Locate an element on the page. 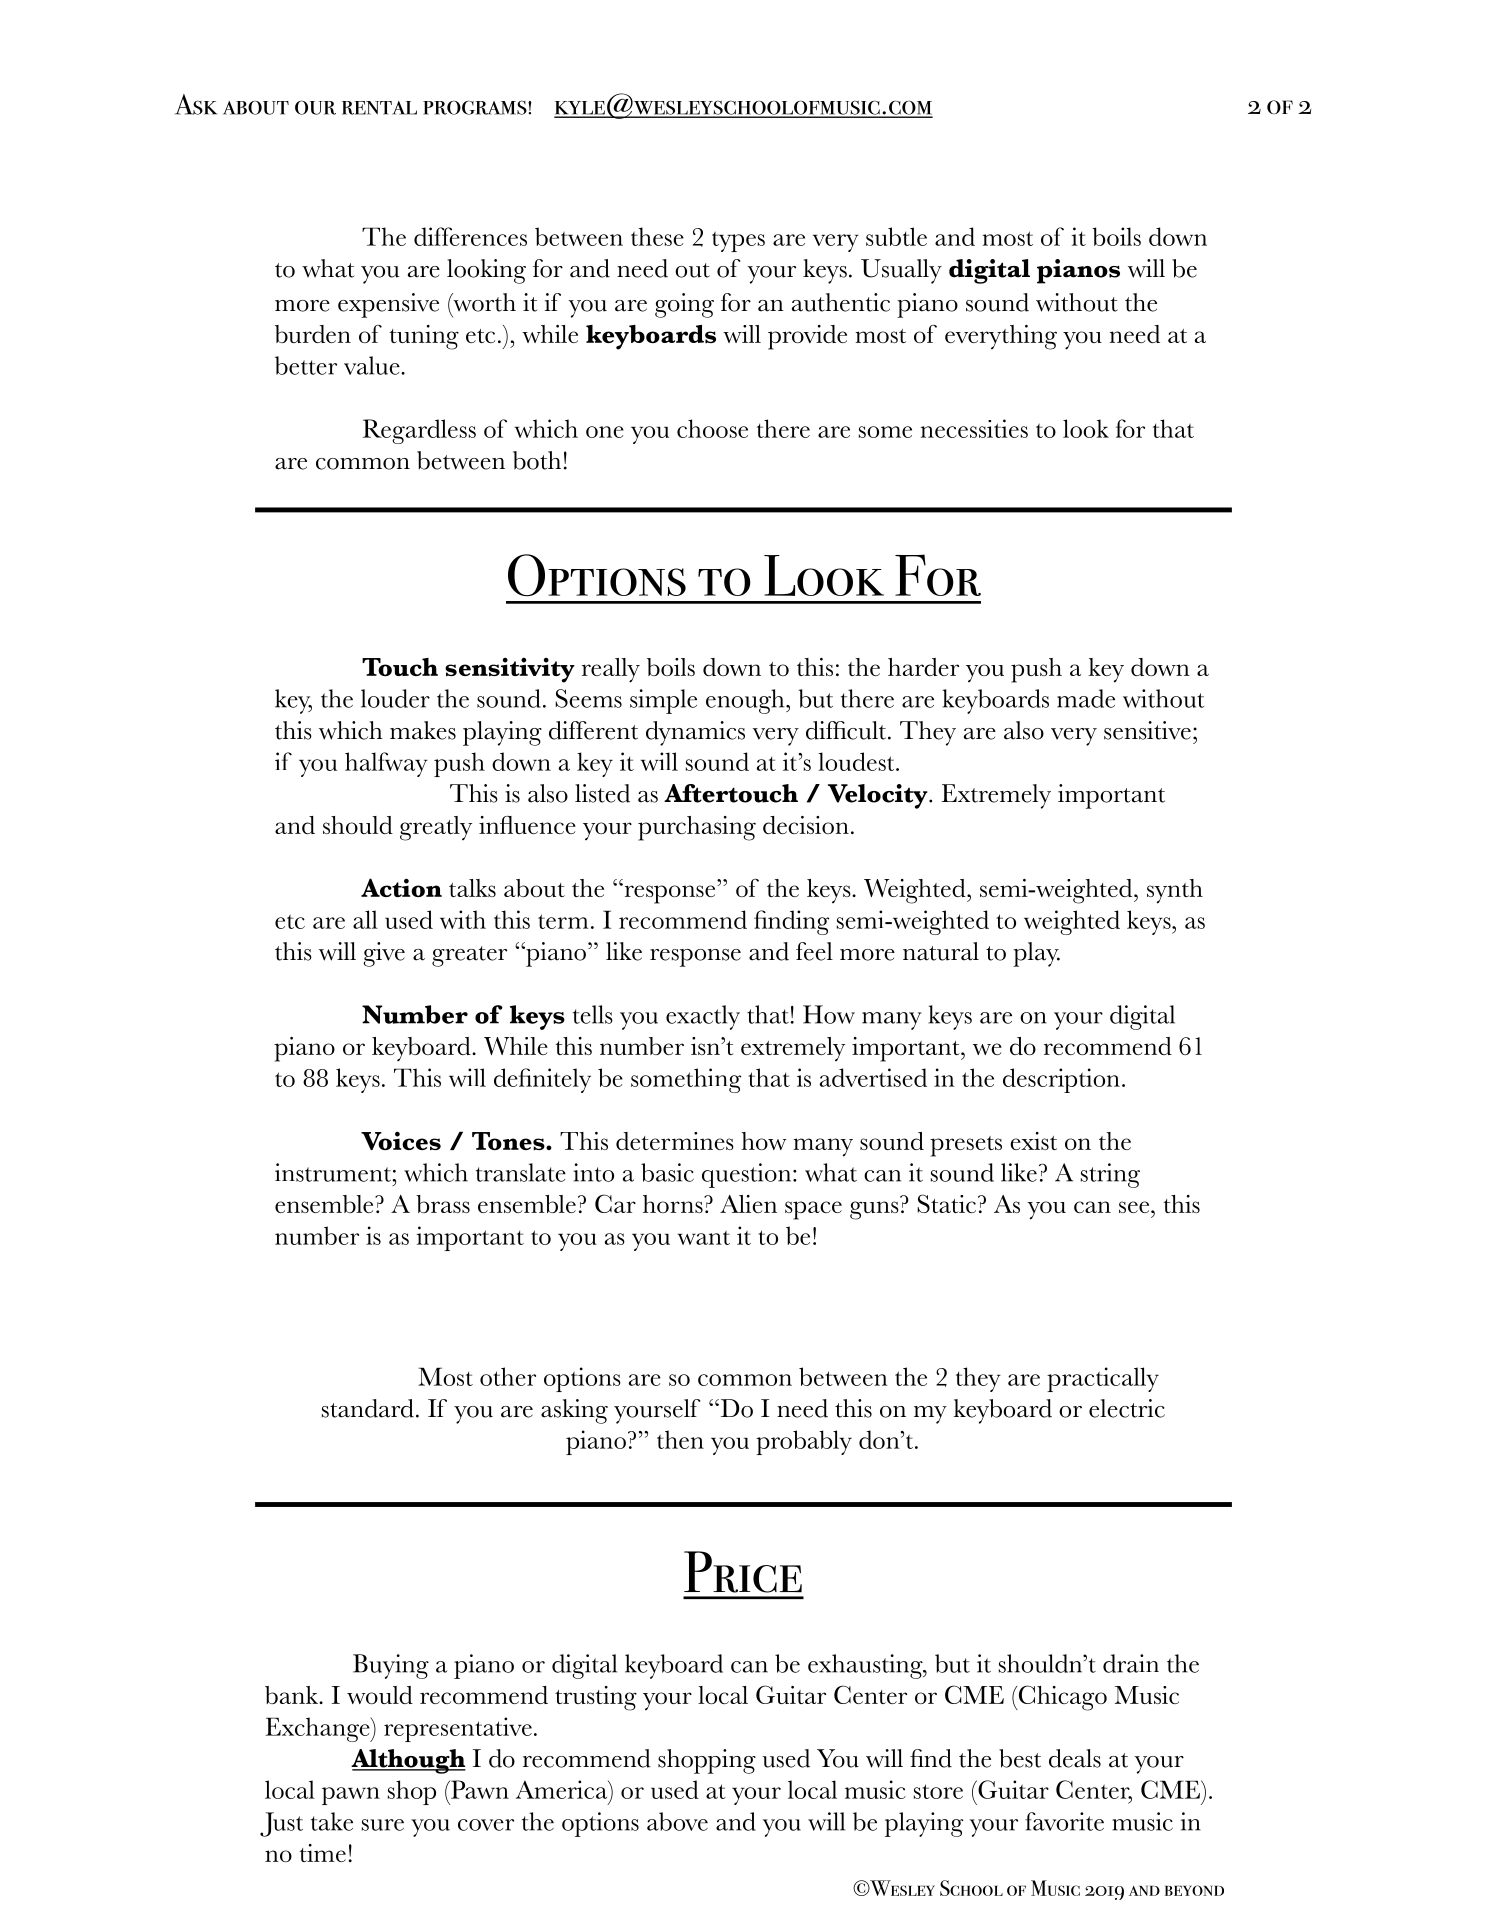 The image size is (1487, 1925). enough is located at coordinates (746, 701).
